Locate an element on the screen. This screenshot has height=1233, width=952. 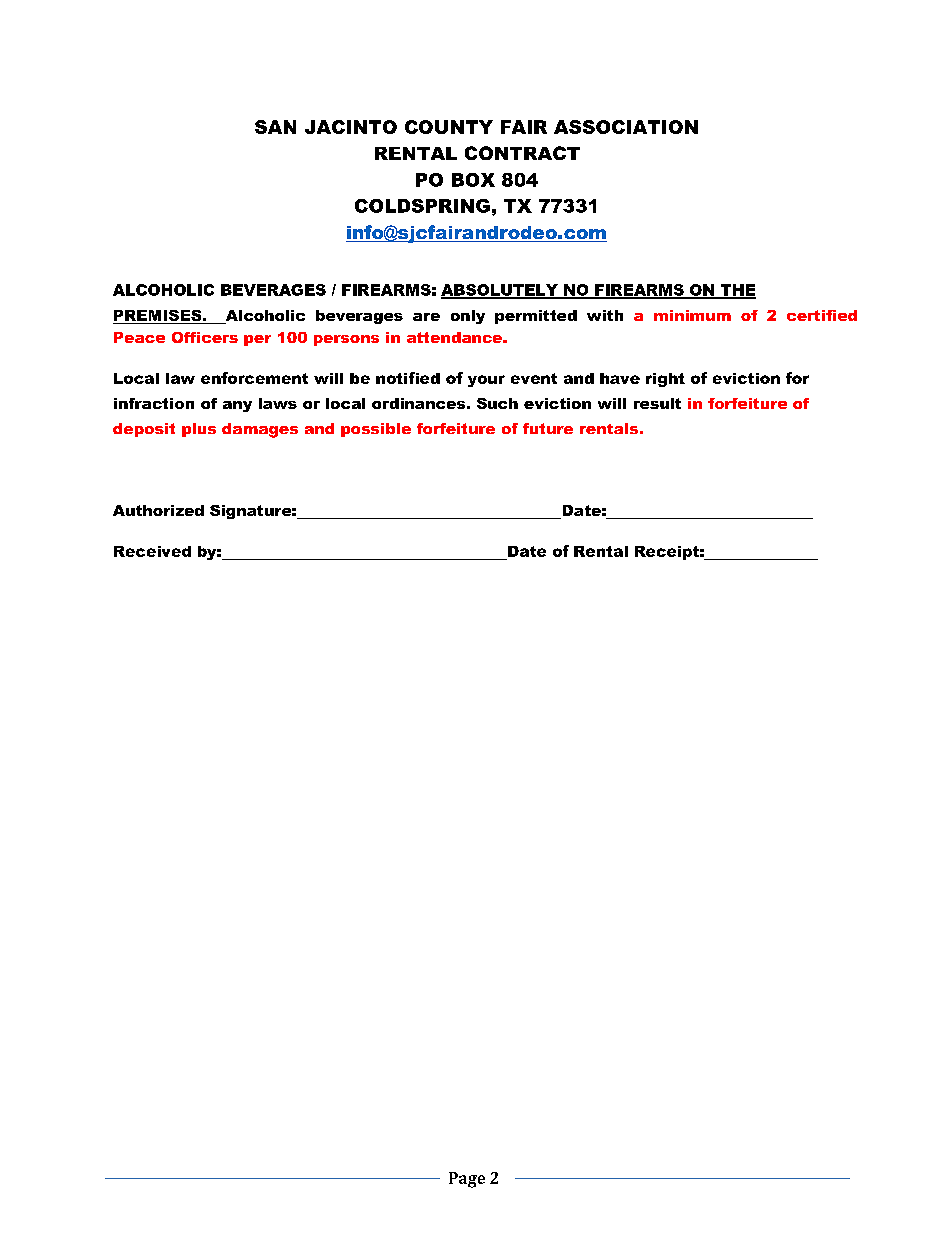
possible is located at coordinates (376, 430).
